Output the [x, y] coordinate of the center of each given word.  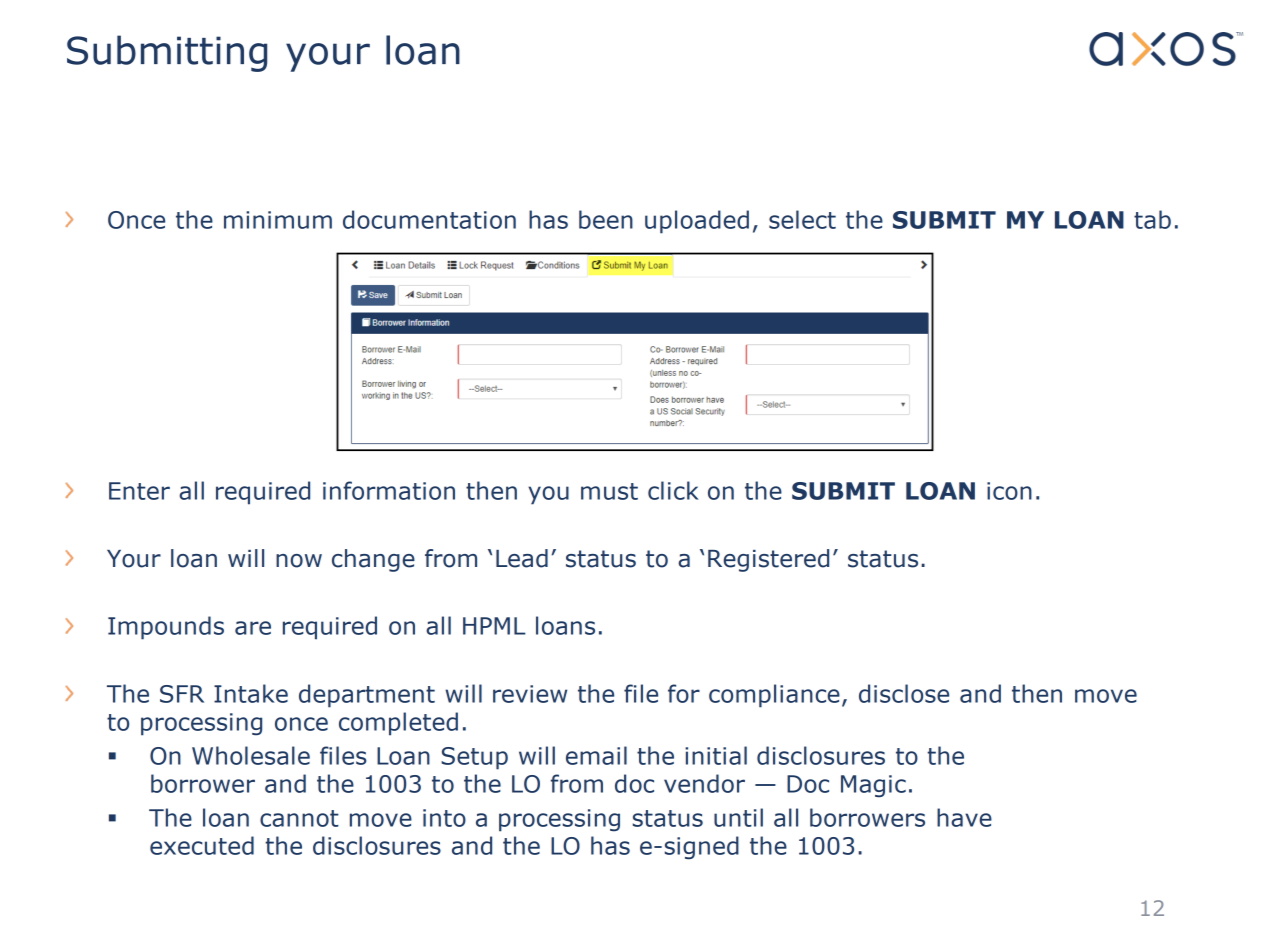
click [673, 490]
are [253, 628]
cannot [299, 818]
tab [1152, 219]
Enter [139, 491]
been [606, 219]
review [530, 694]
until [738, 817]
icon [1009, 491]
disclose [904, 693]
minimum [278, 220]
